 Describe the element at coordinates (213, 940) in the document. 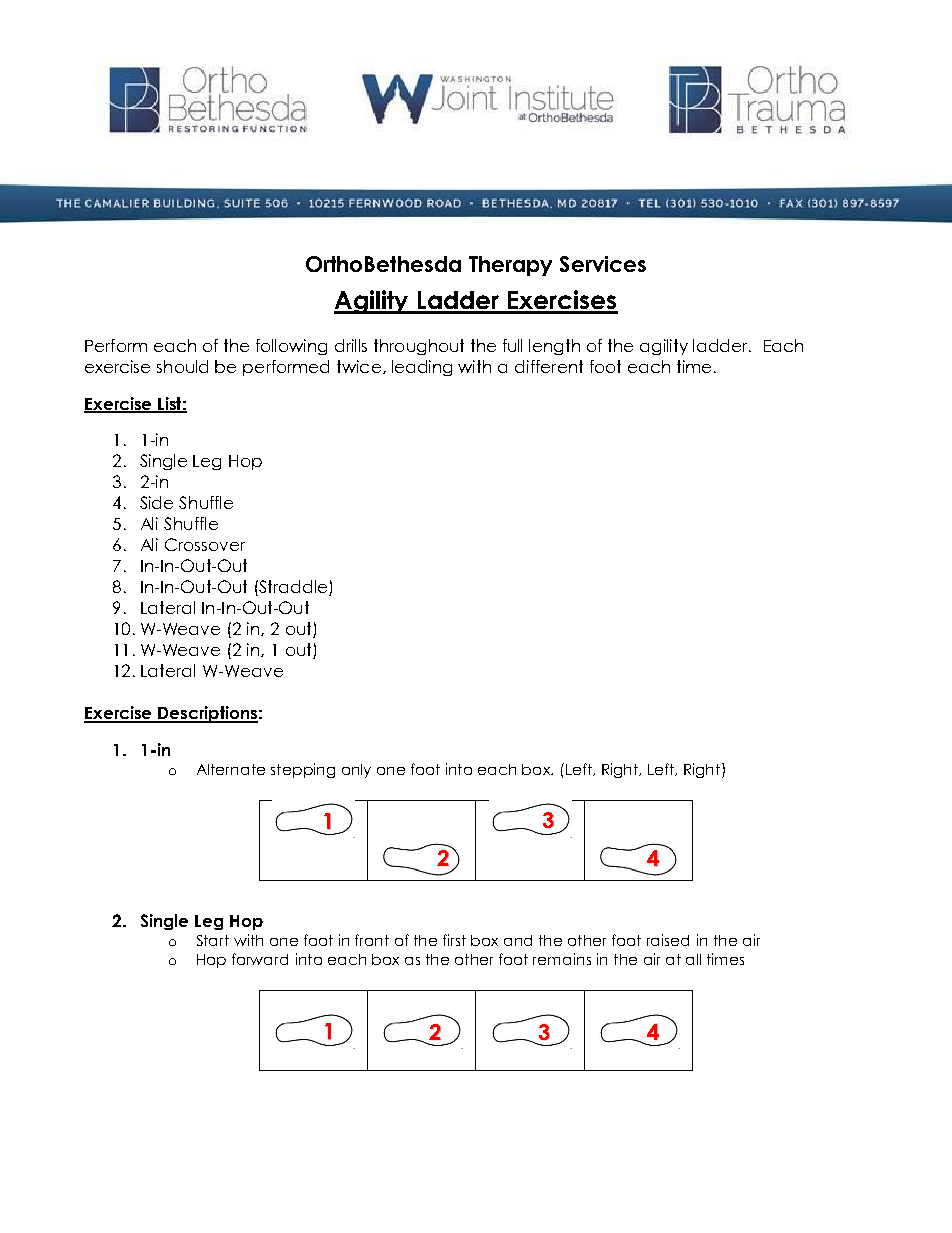

I see `Start` at that location.
